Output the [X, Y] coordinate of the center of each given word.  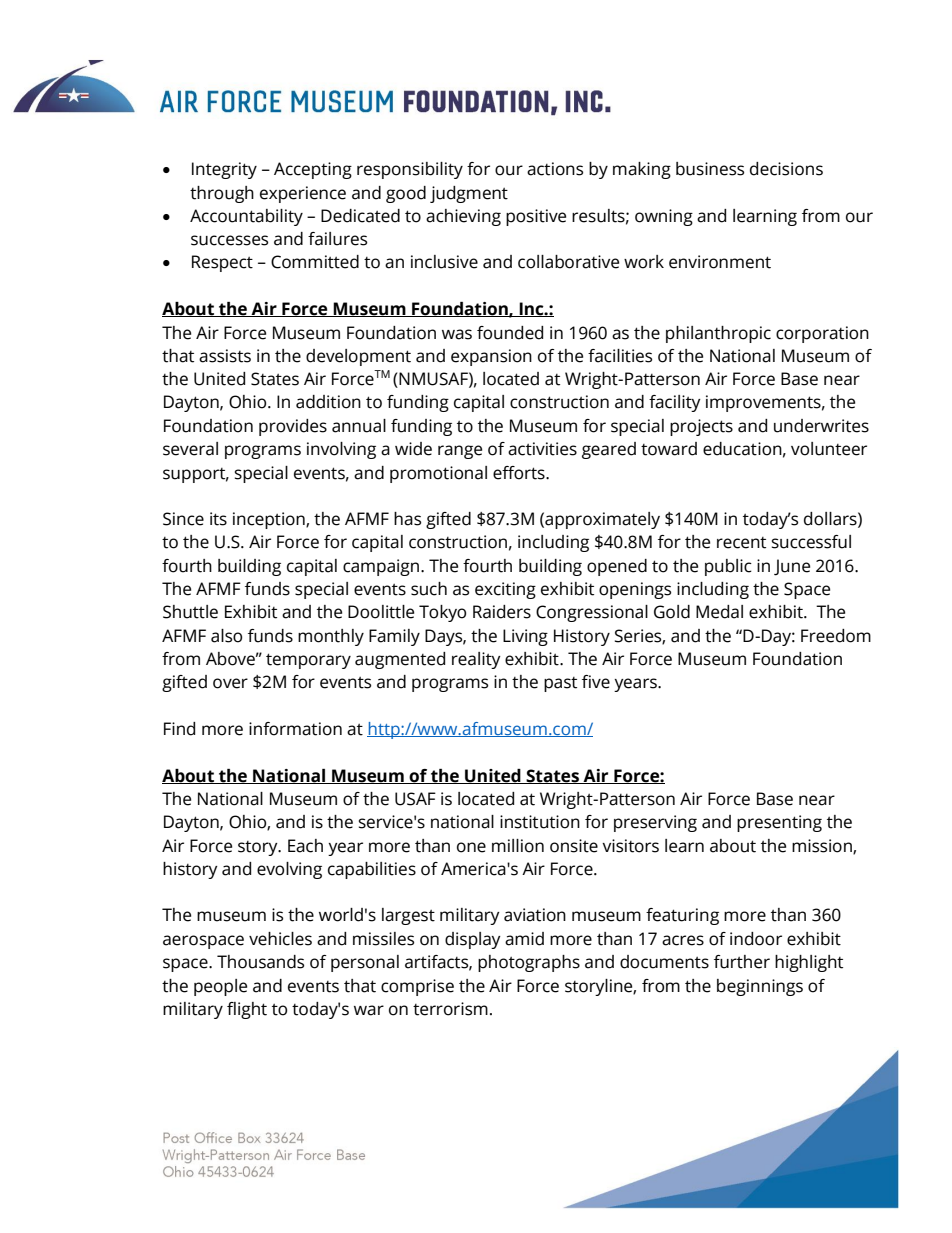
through [222, 194]
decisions [786, 169]
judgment [469, 194]
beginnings [760, 987]
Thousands [260, 962]
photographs [529, 963]
